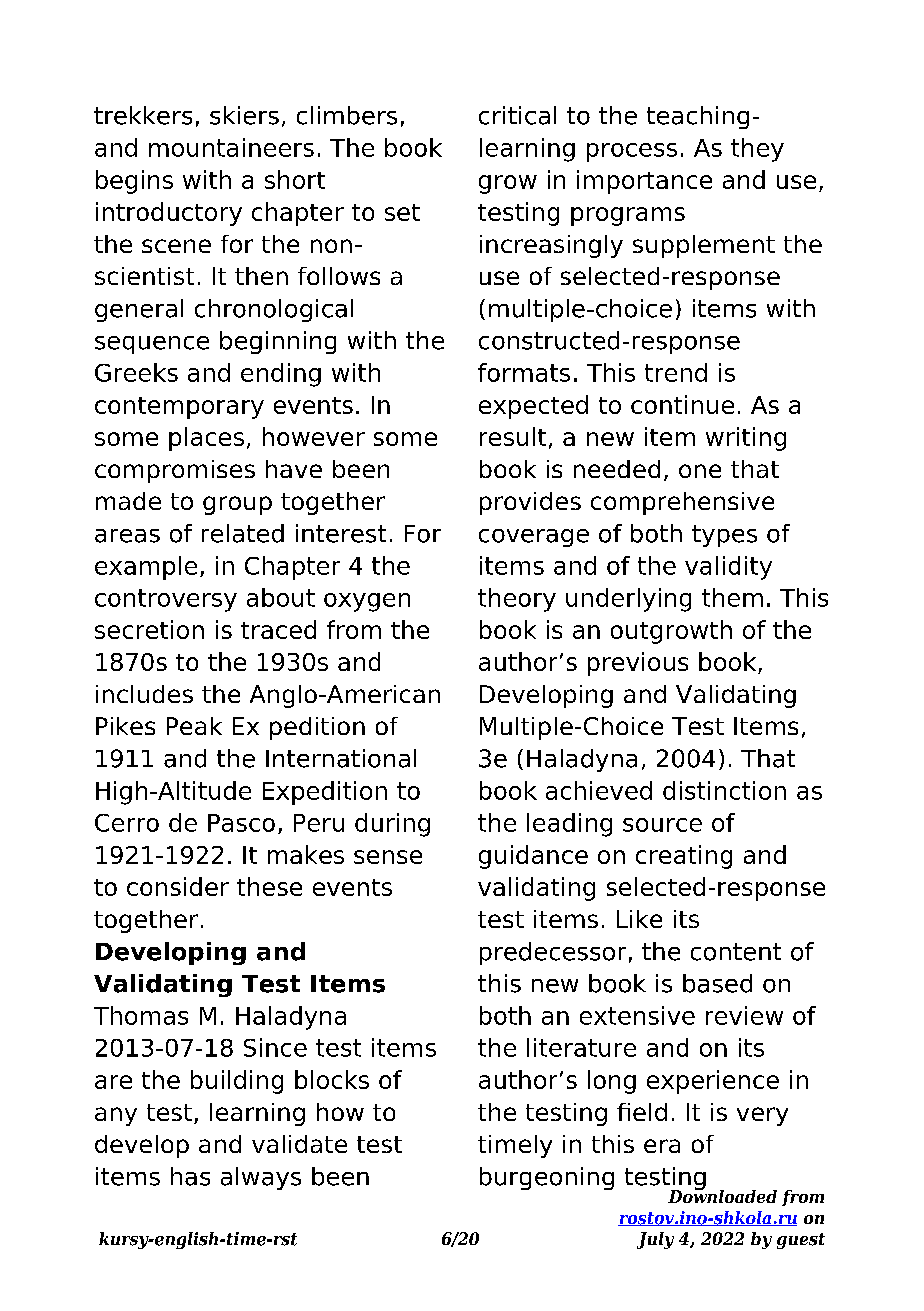  I want to click on burgeoning, so click(547, 1178).
